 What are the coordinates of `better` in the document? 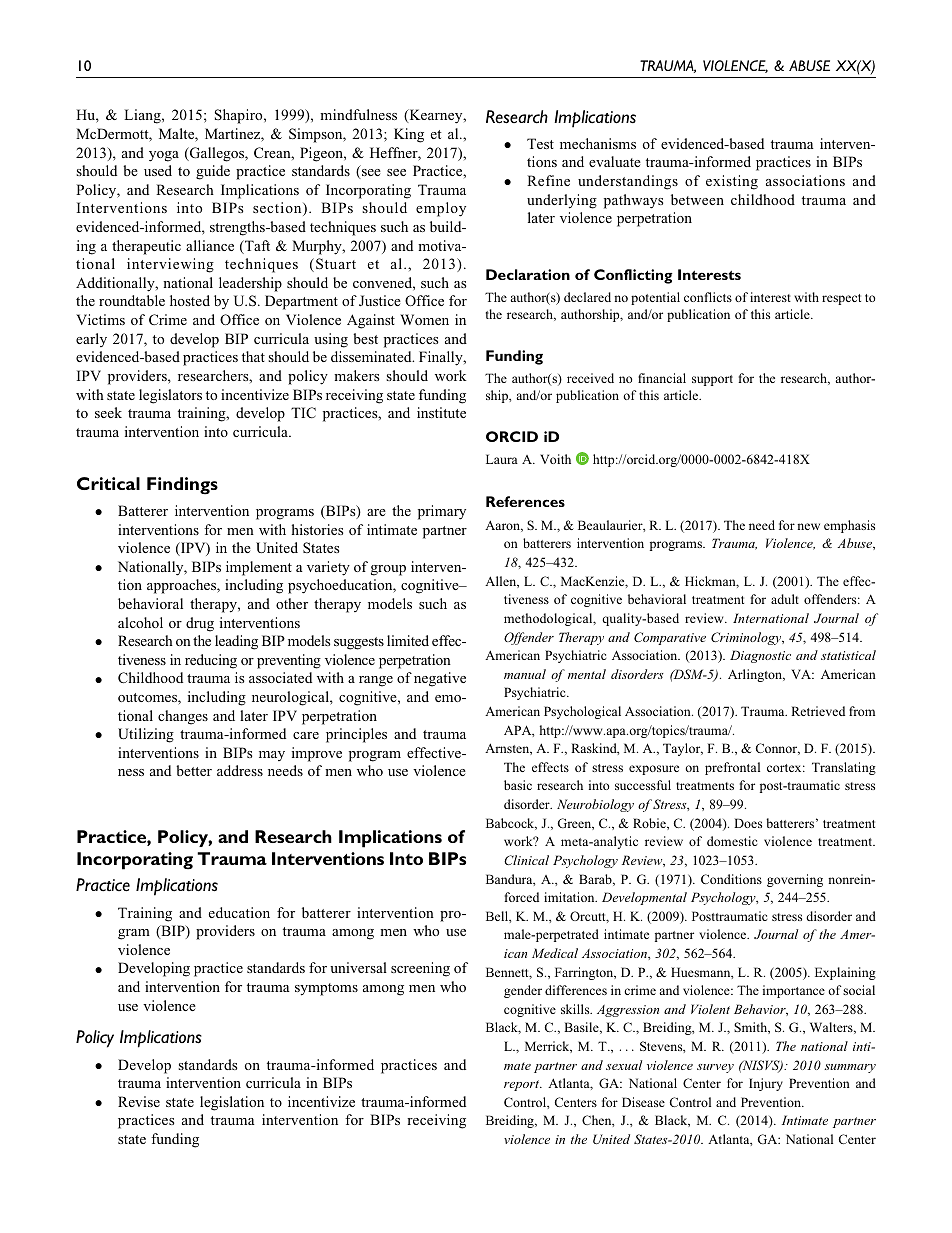 It's located at (194, 770).
